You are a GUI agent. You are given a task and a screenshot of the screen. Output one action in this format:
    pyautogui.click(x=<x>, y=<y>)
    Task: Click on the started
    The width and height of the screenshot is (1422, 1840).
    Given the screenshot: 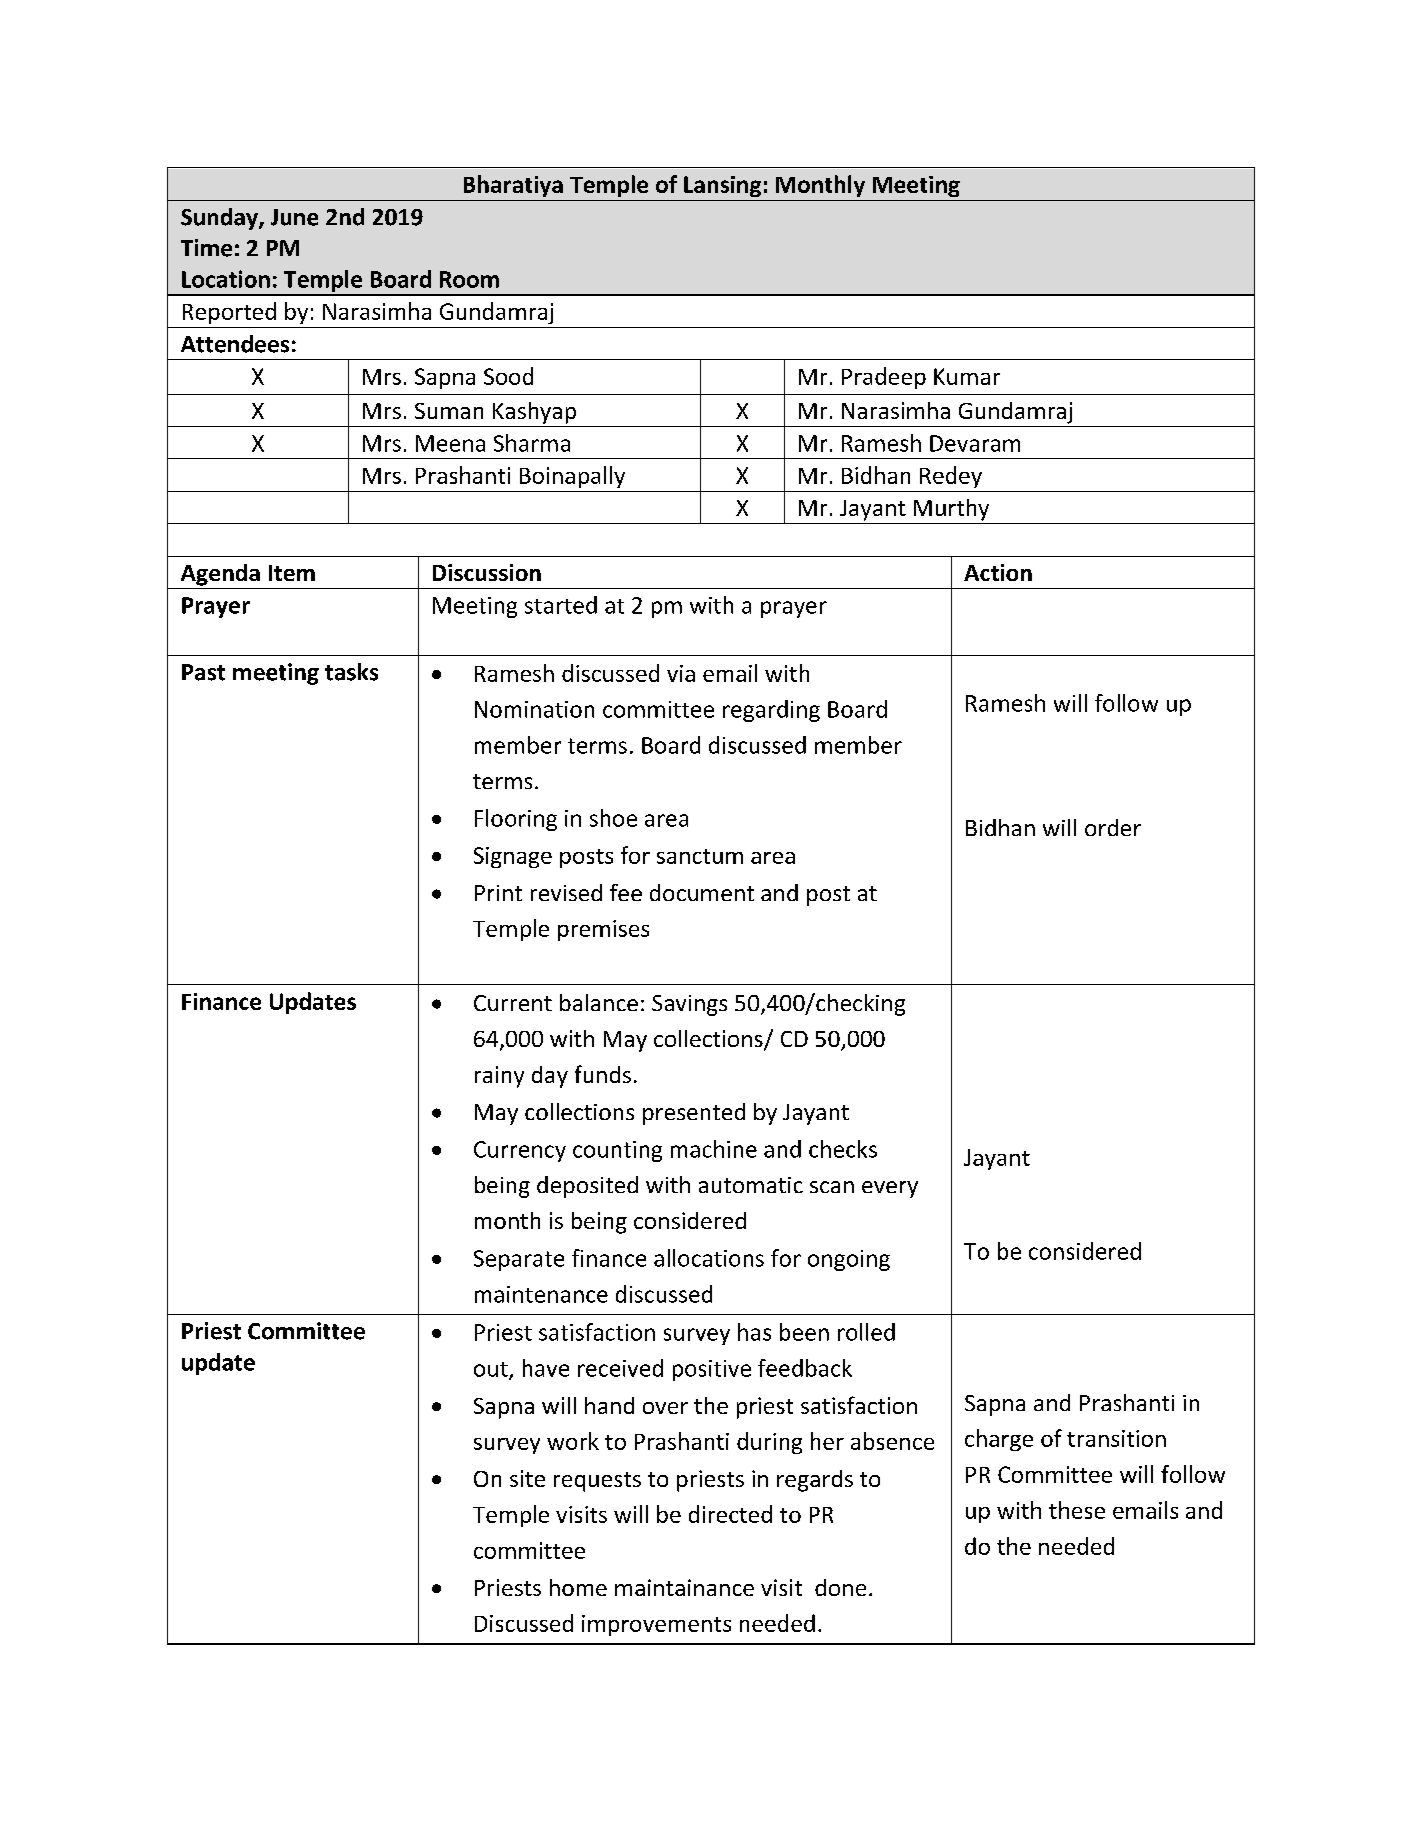 What is the action you would take?
    pyautogui.click(x=561, y=605)
